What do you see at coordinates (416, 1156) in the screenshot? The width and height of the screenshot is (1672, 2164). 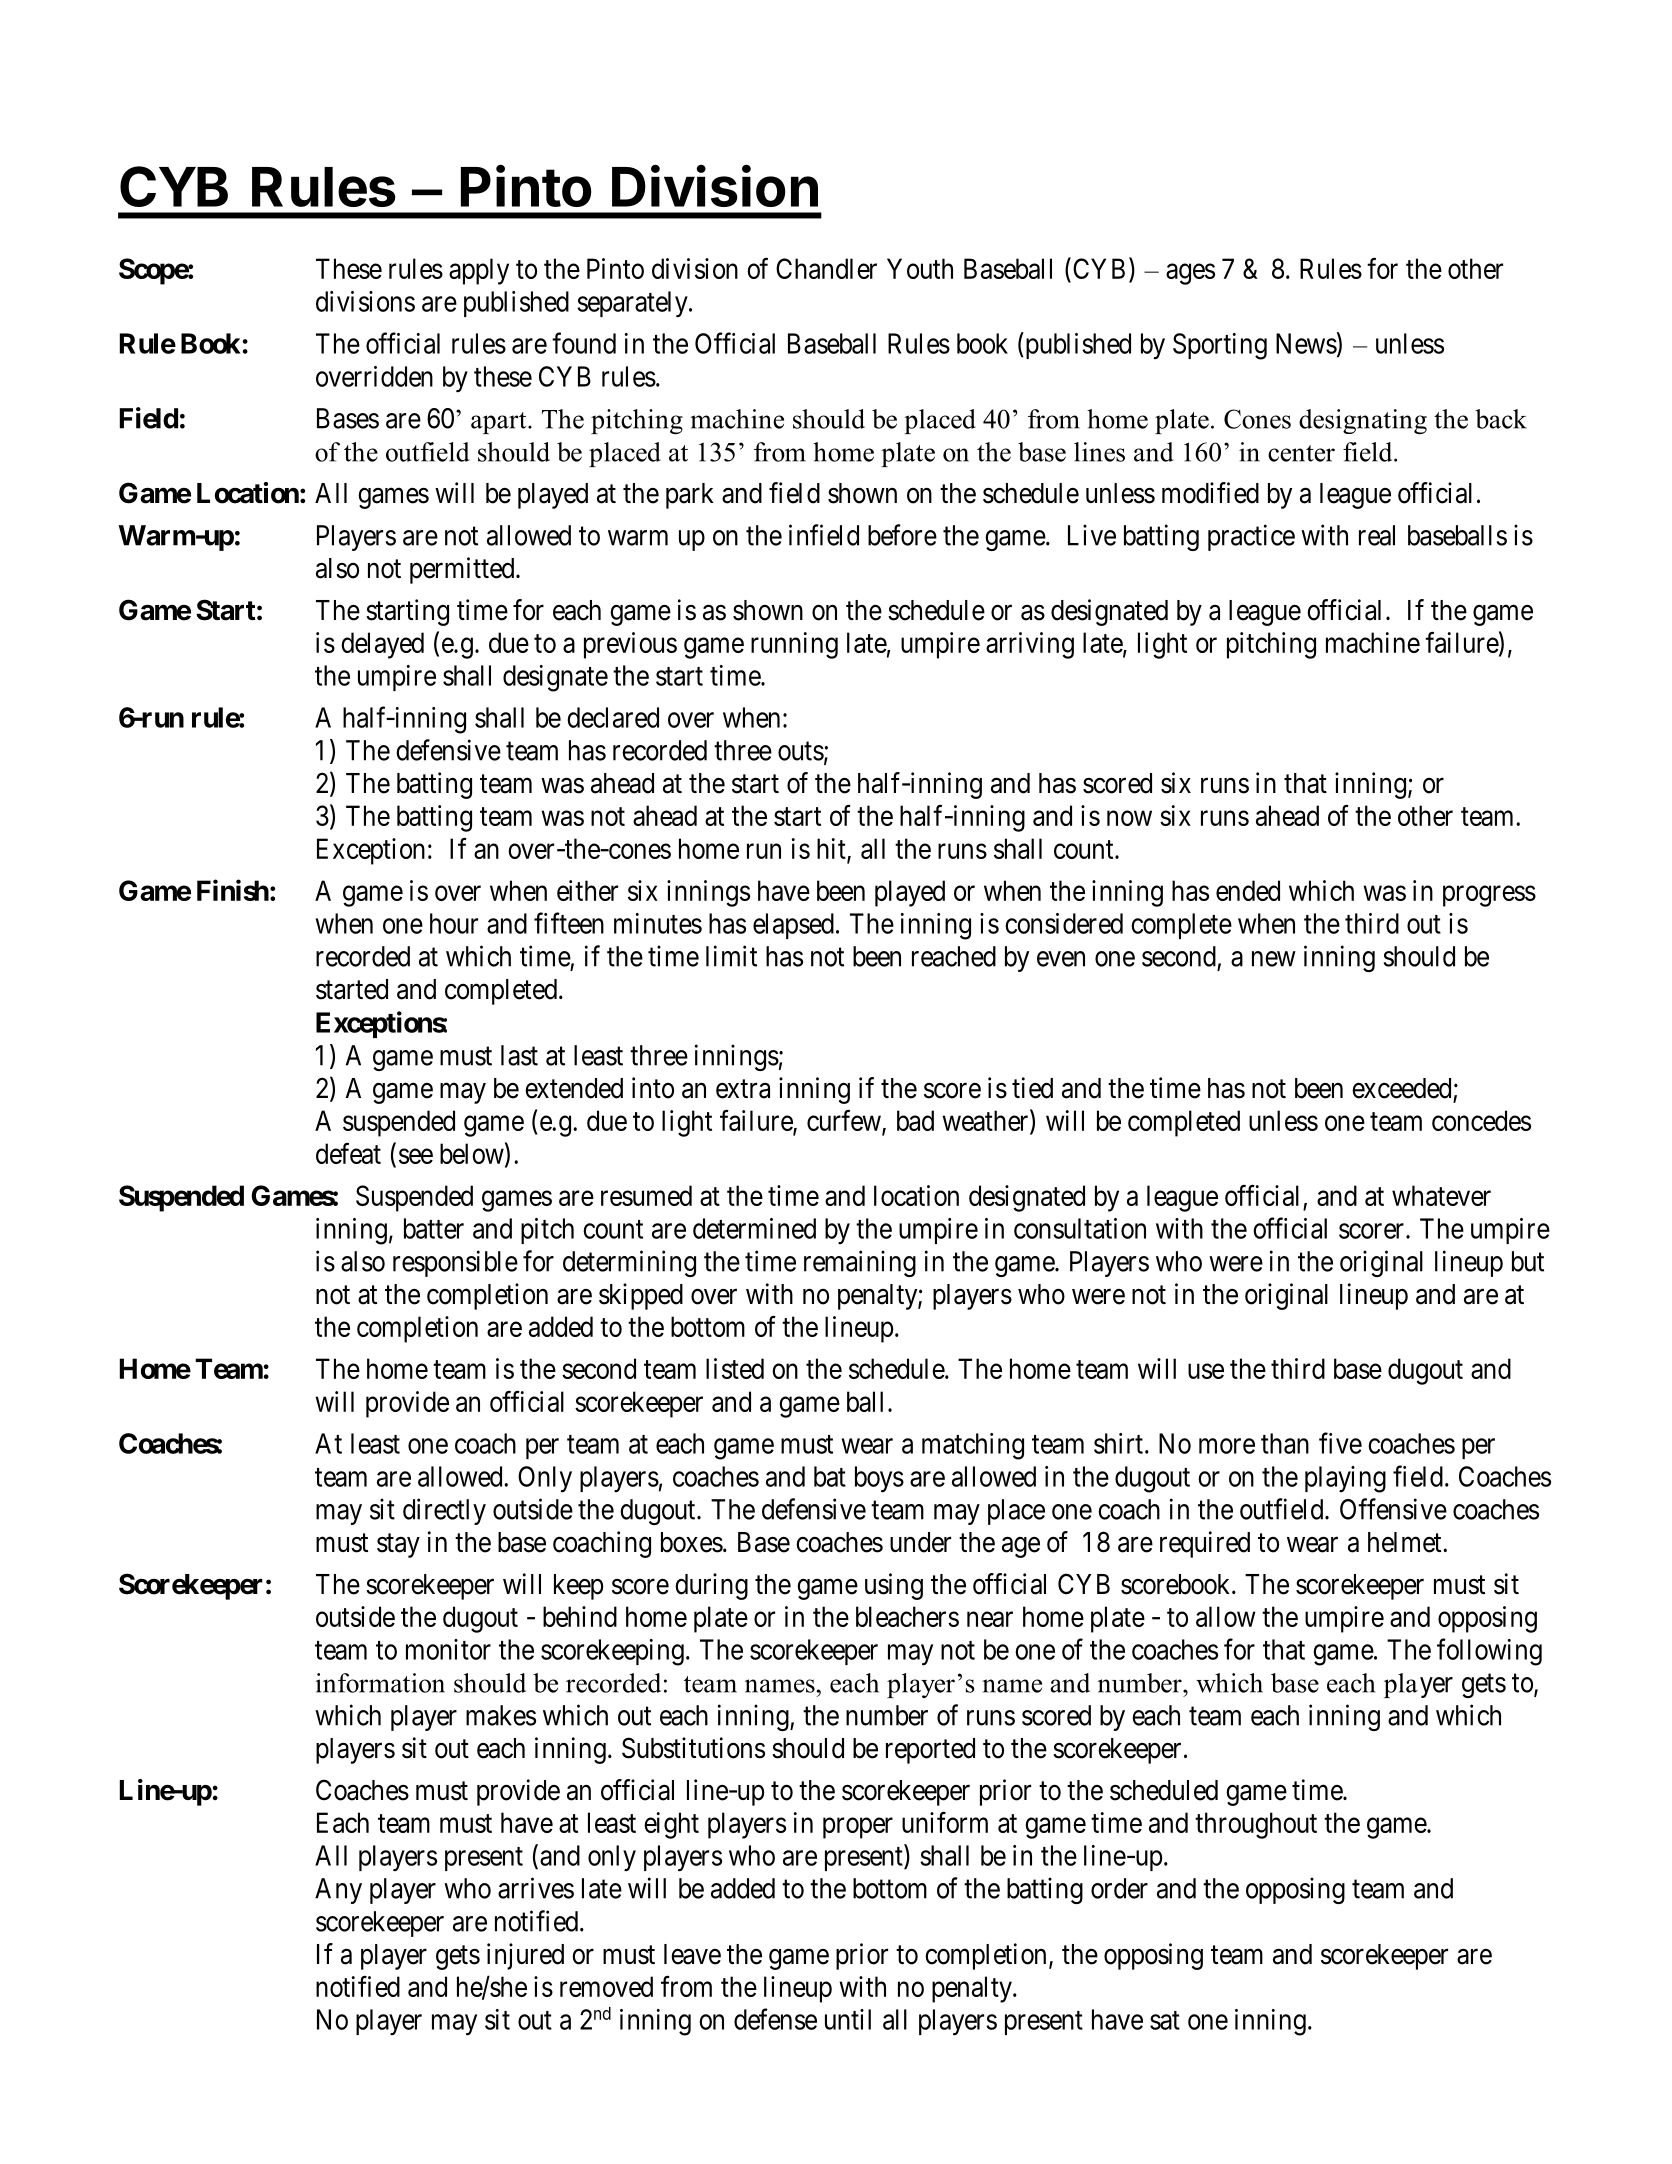 I see `see` at bounding box center [416, 1156].
